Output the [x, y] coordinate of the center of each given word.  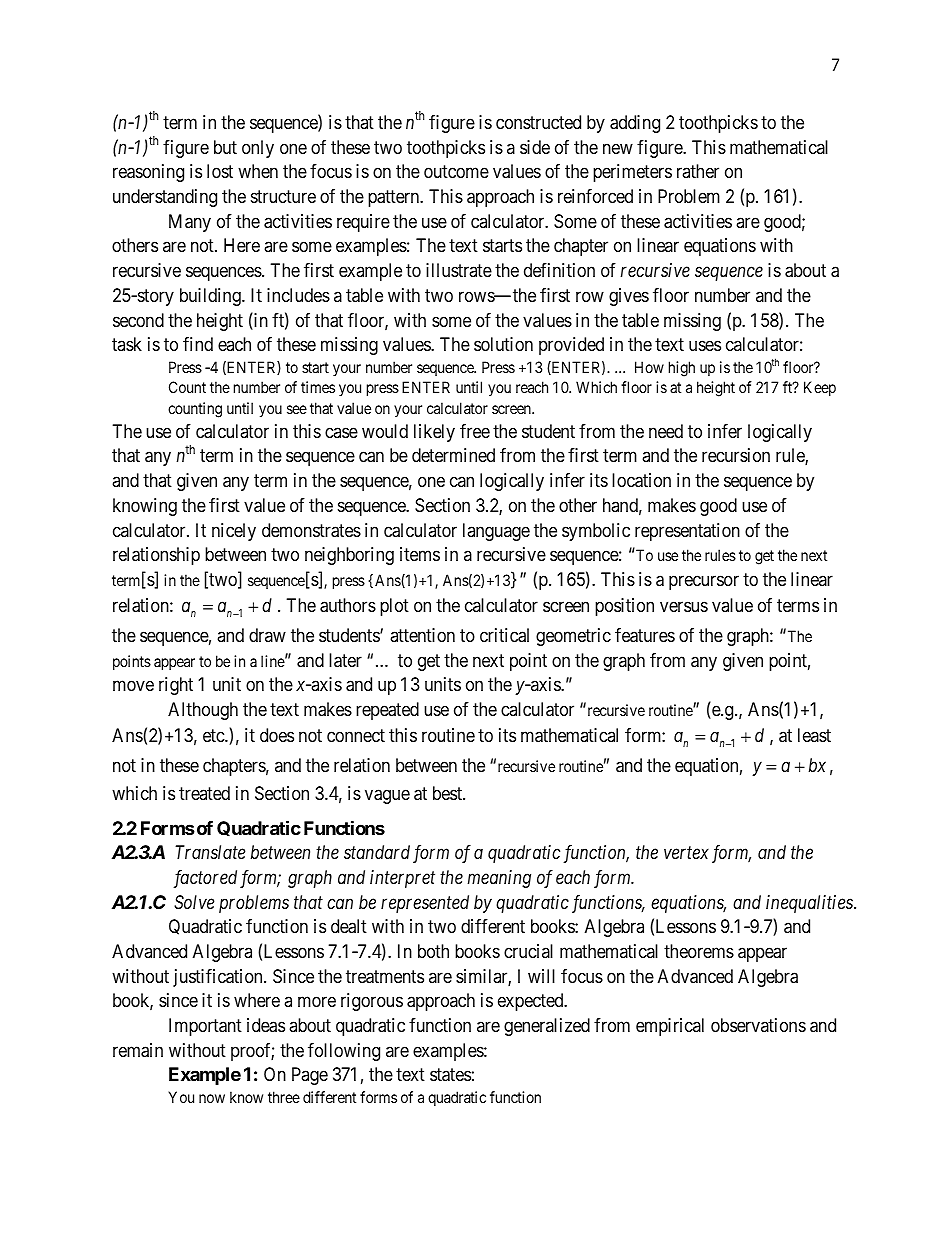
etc [214, 735]
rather [698, 171]
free [475, 431]
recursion [736, 455]
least [814, 735]
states [450, 1075]
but [225, 147]
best [448, 793]
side [535, 147]
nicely [234, 532]
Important [205, 1027]
